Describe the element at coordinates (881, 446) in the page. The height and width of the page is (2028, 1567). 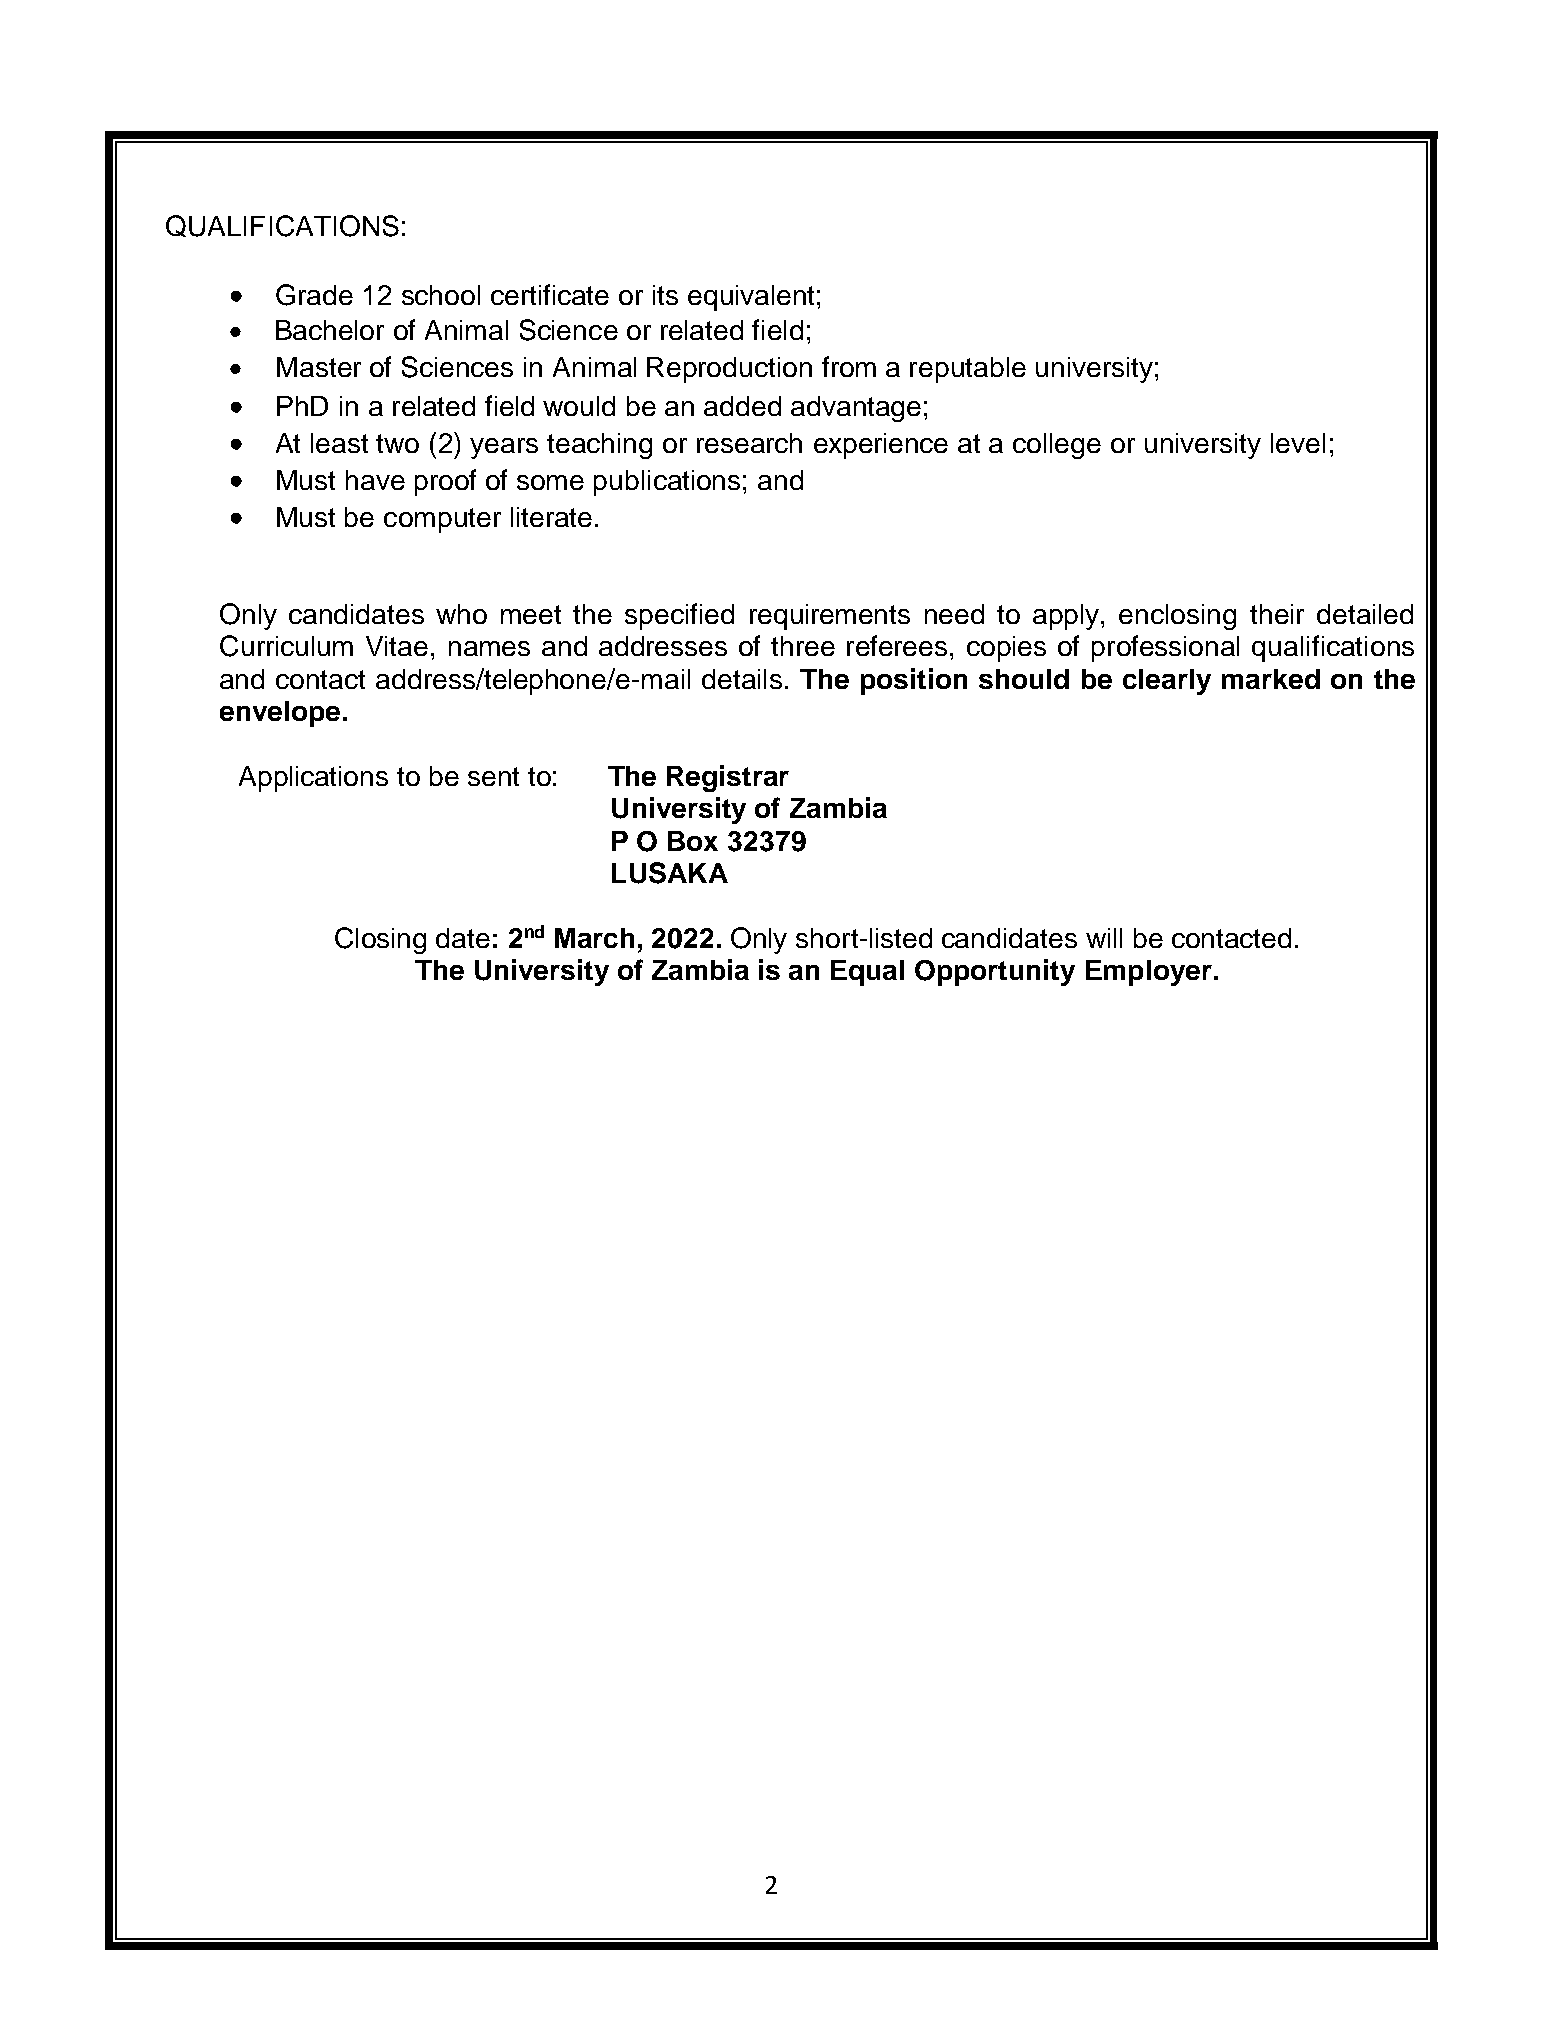
I see `experience` at that location.
